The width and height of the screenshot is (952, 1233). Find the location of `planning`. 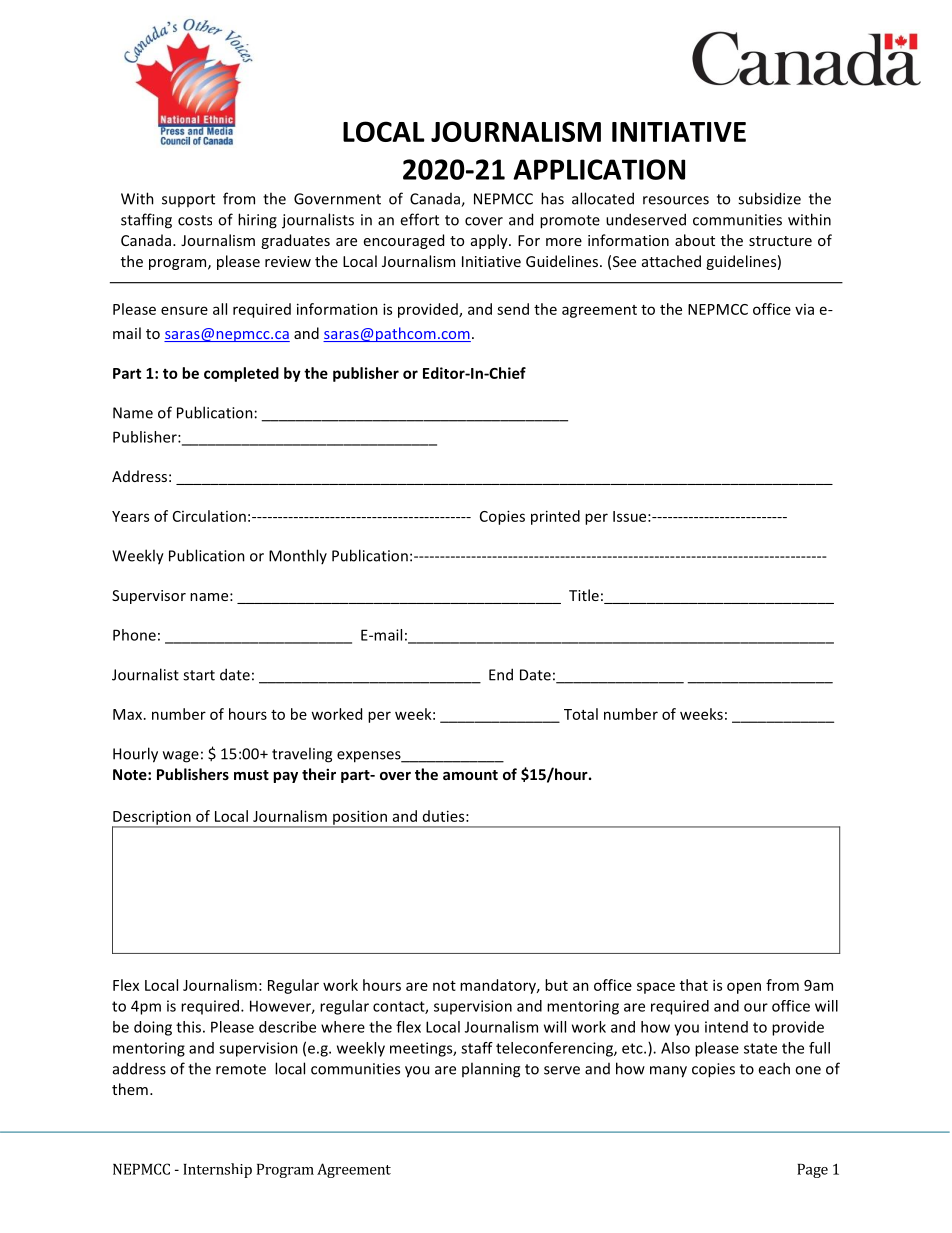

planning is located at coordinates (491, 1070).
